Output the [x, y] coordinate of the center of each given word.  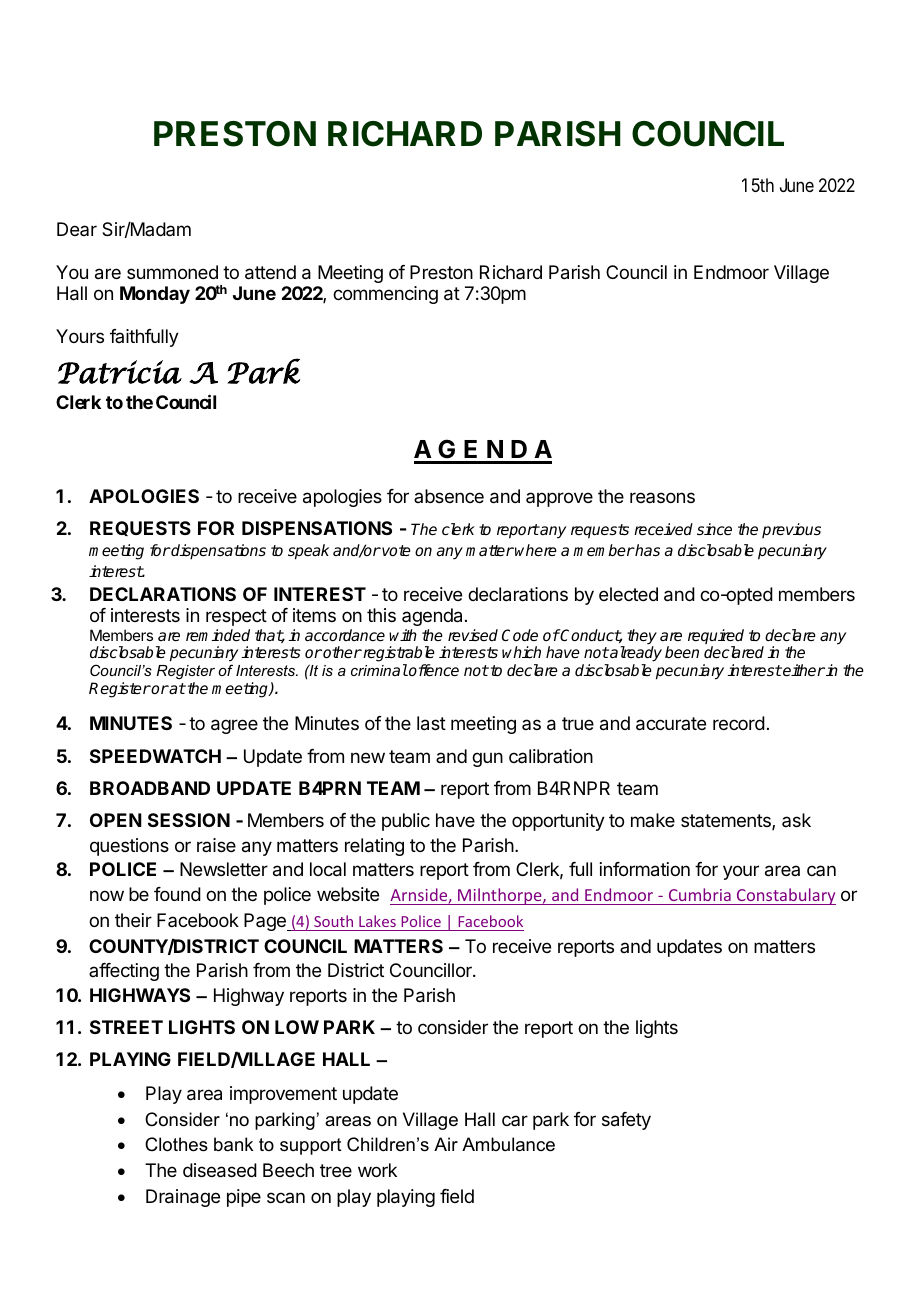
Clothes [176, 1144]
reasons [662, 497]
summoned [172, 272]
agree [234, 726]
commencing [385, 295]
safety [626, 1121]
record [739, 723]
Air [446, 1144]
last [431, 723]
